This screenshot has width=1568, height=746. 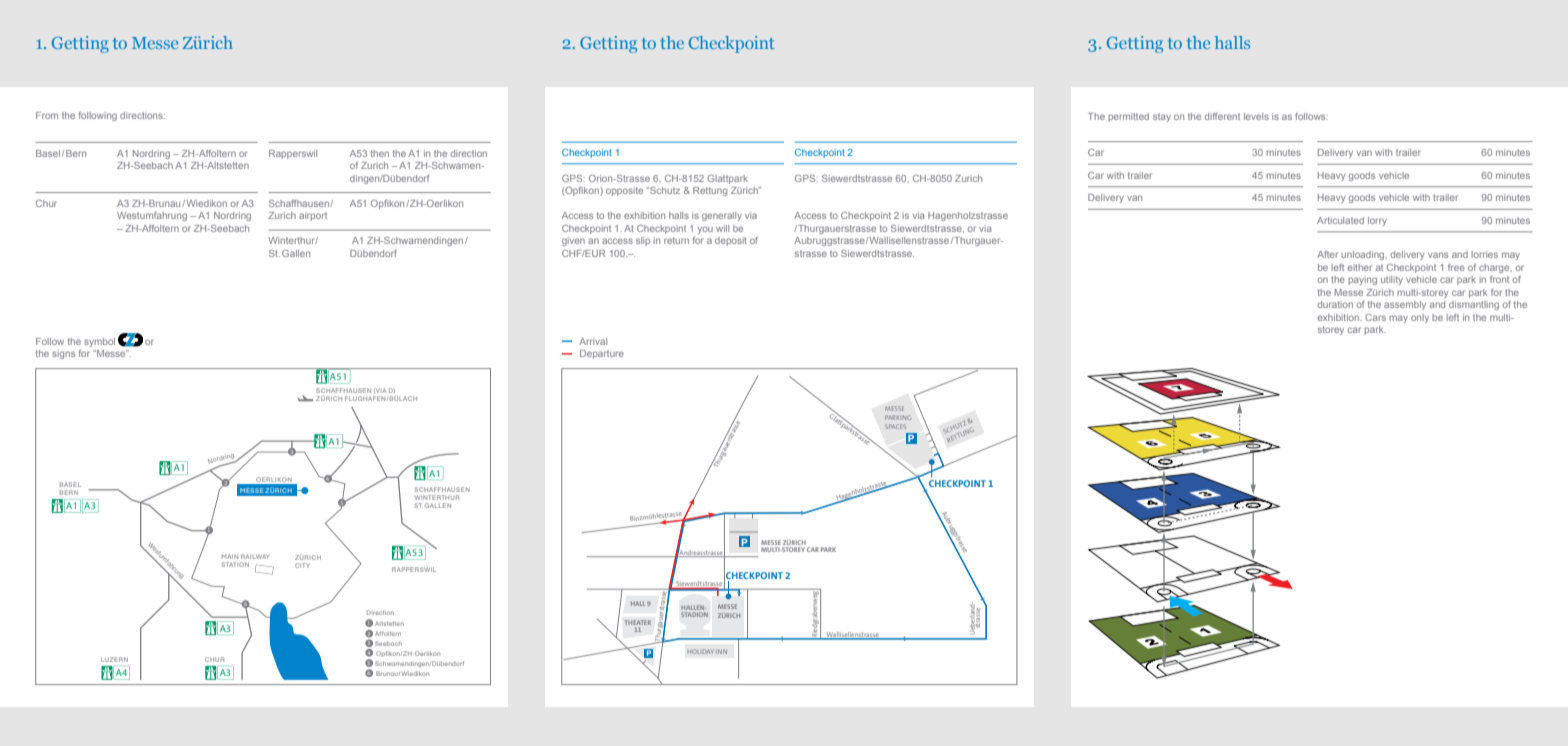 What do you see at coordinates (230, 556) in the screenshot?
I see `MAIN` at bounding box center [230, 556].
